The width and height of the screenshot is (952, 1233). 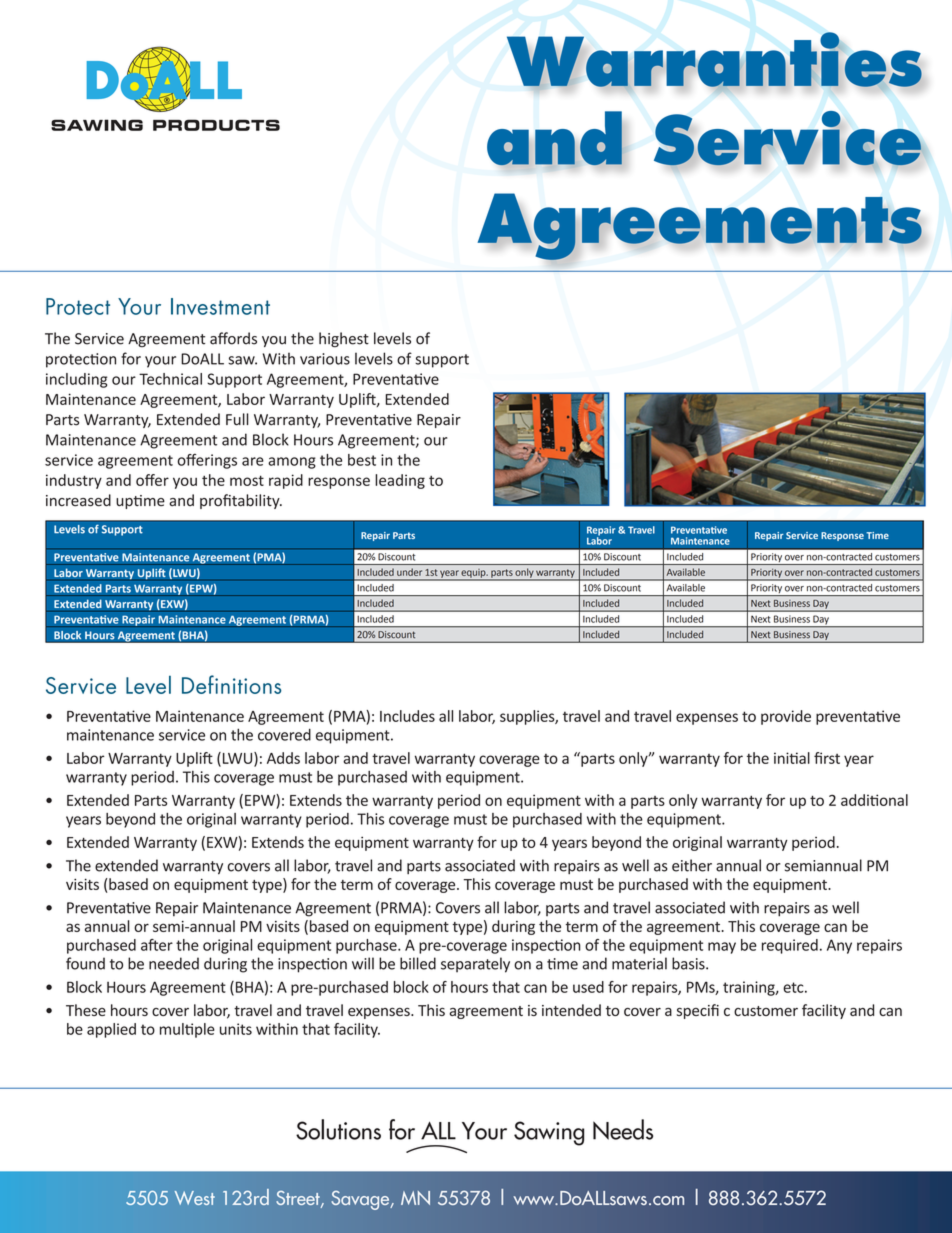 What do you see at coordinates (231, 684) in the screenshot?
I see `Definitions` at bounding box center [231, 684].
